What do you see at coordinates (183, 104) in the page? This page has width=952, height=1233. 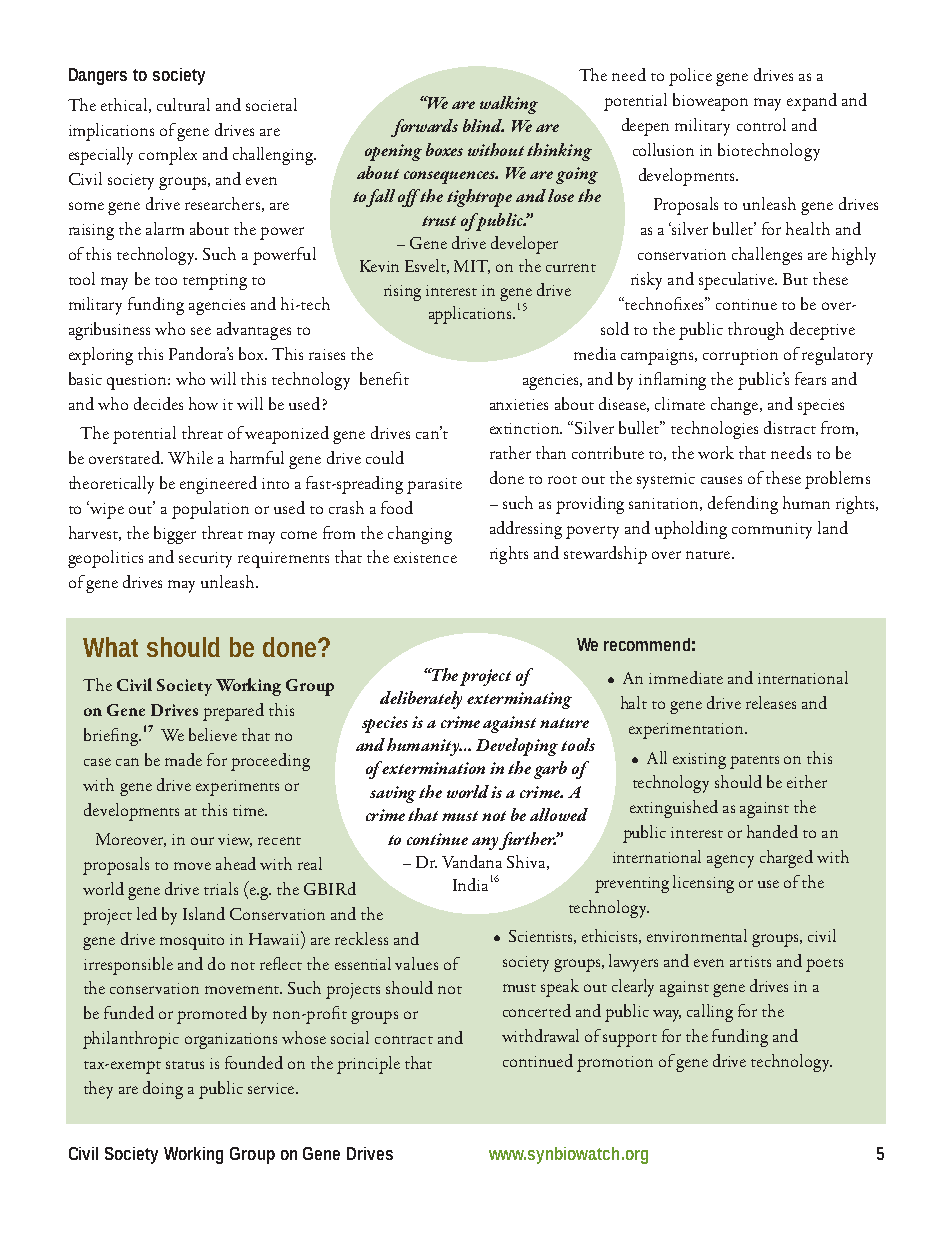 I see `cultural` at bounding box center [183, 104].
